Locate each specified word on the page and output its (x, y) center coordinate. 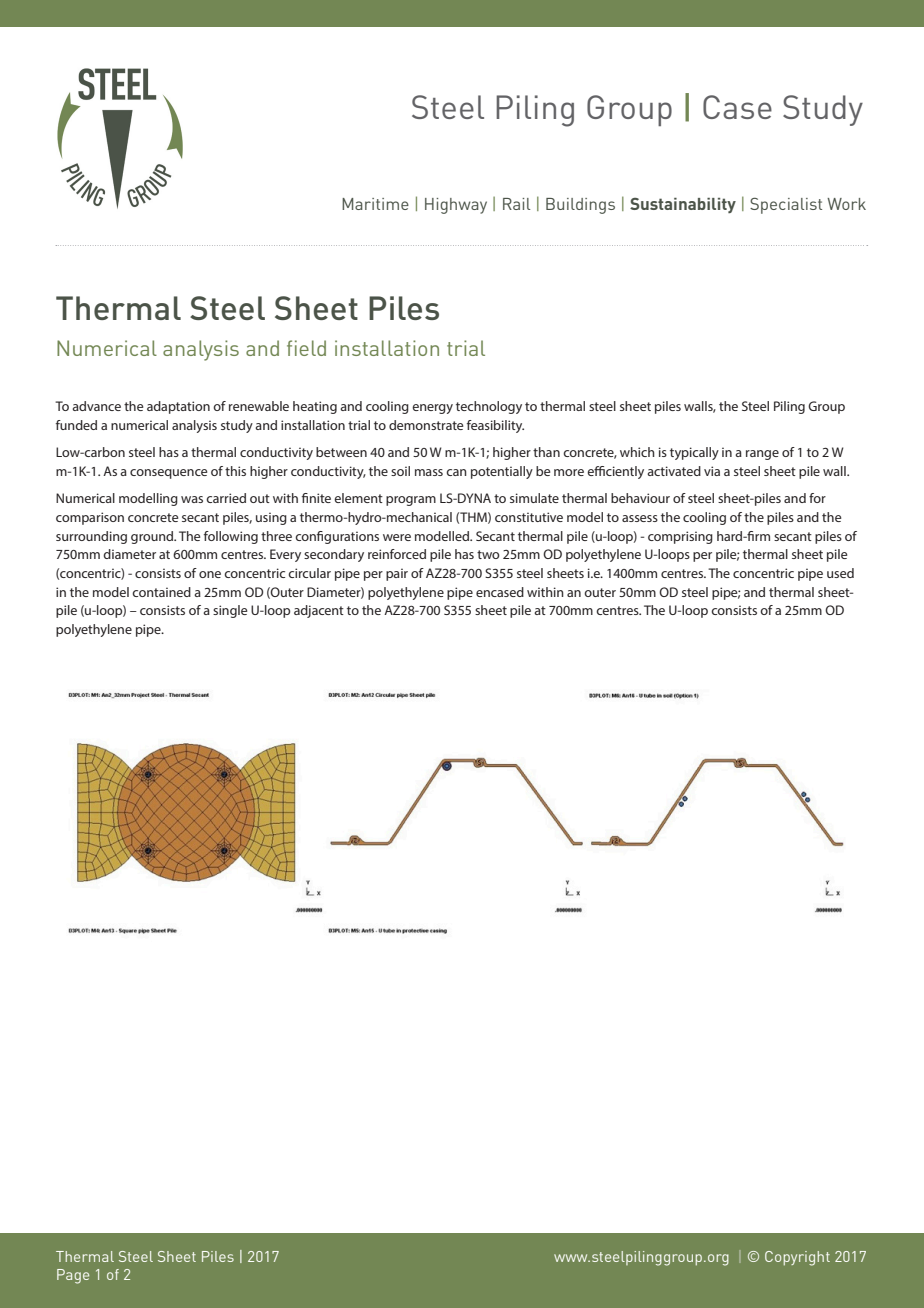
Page (73, 1276)
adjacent (319, 611)
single (230, 611)
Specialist (786, 206)
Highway (456, 206)
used (840, 573)
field (306, 348)
